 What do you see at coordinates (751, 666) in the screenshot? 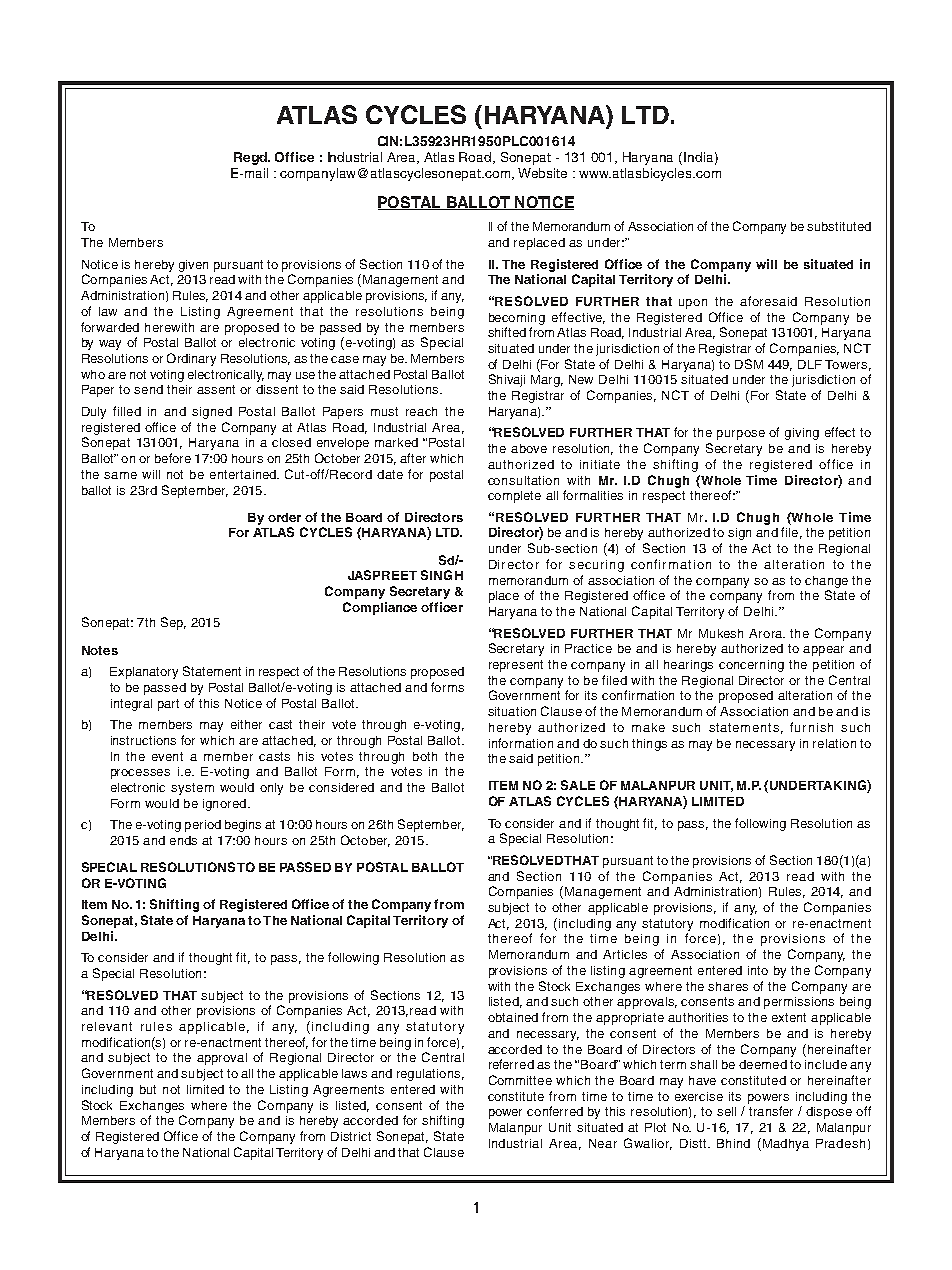
I see `concerning` at bounding box center [751, 666].
